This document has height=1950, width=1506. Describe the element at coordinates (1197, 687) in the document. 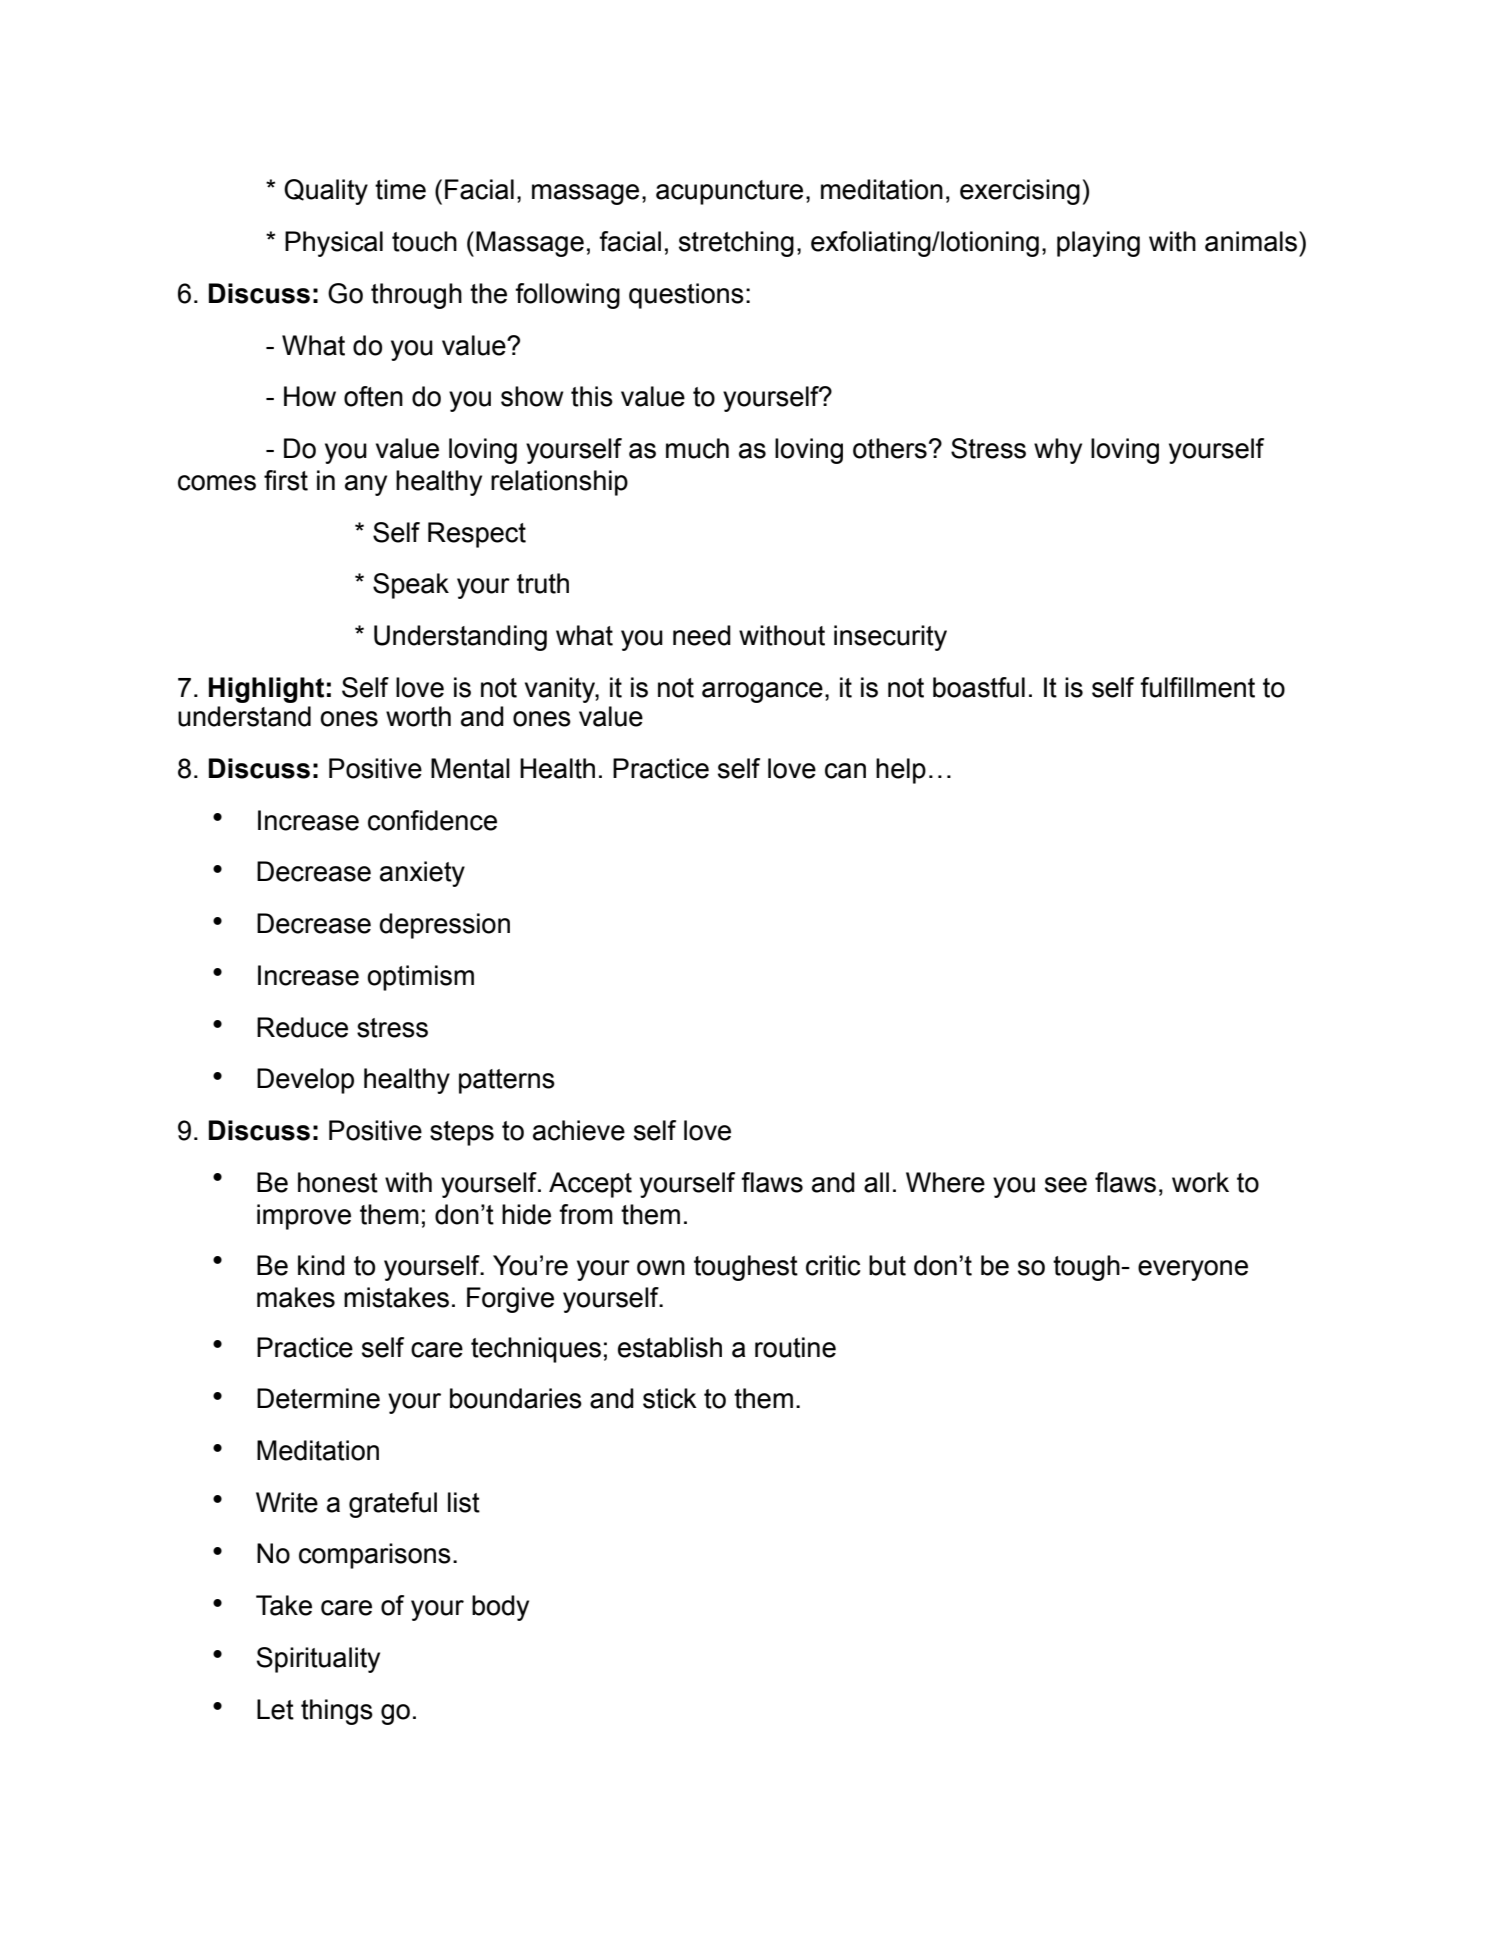

I see `fulfillment` at that location.
